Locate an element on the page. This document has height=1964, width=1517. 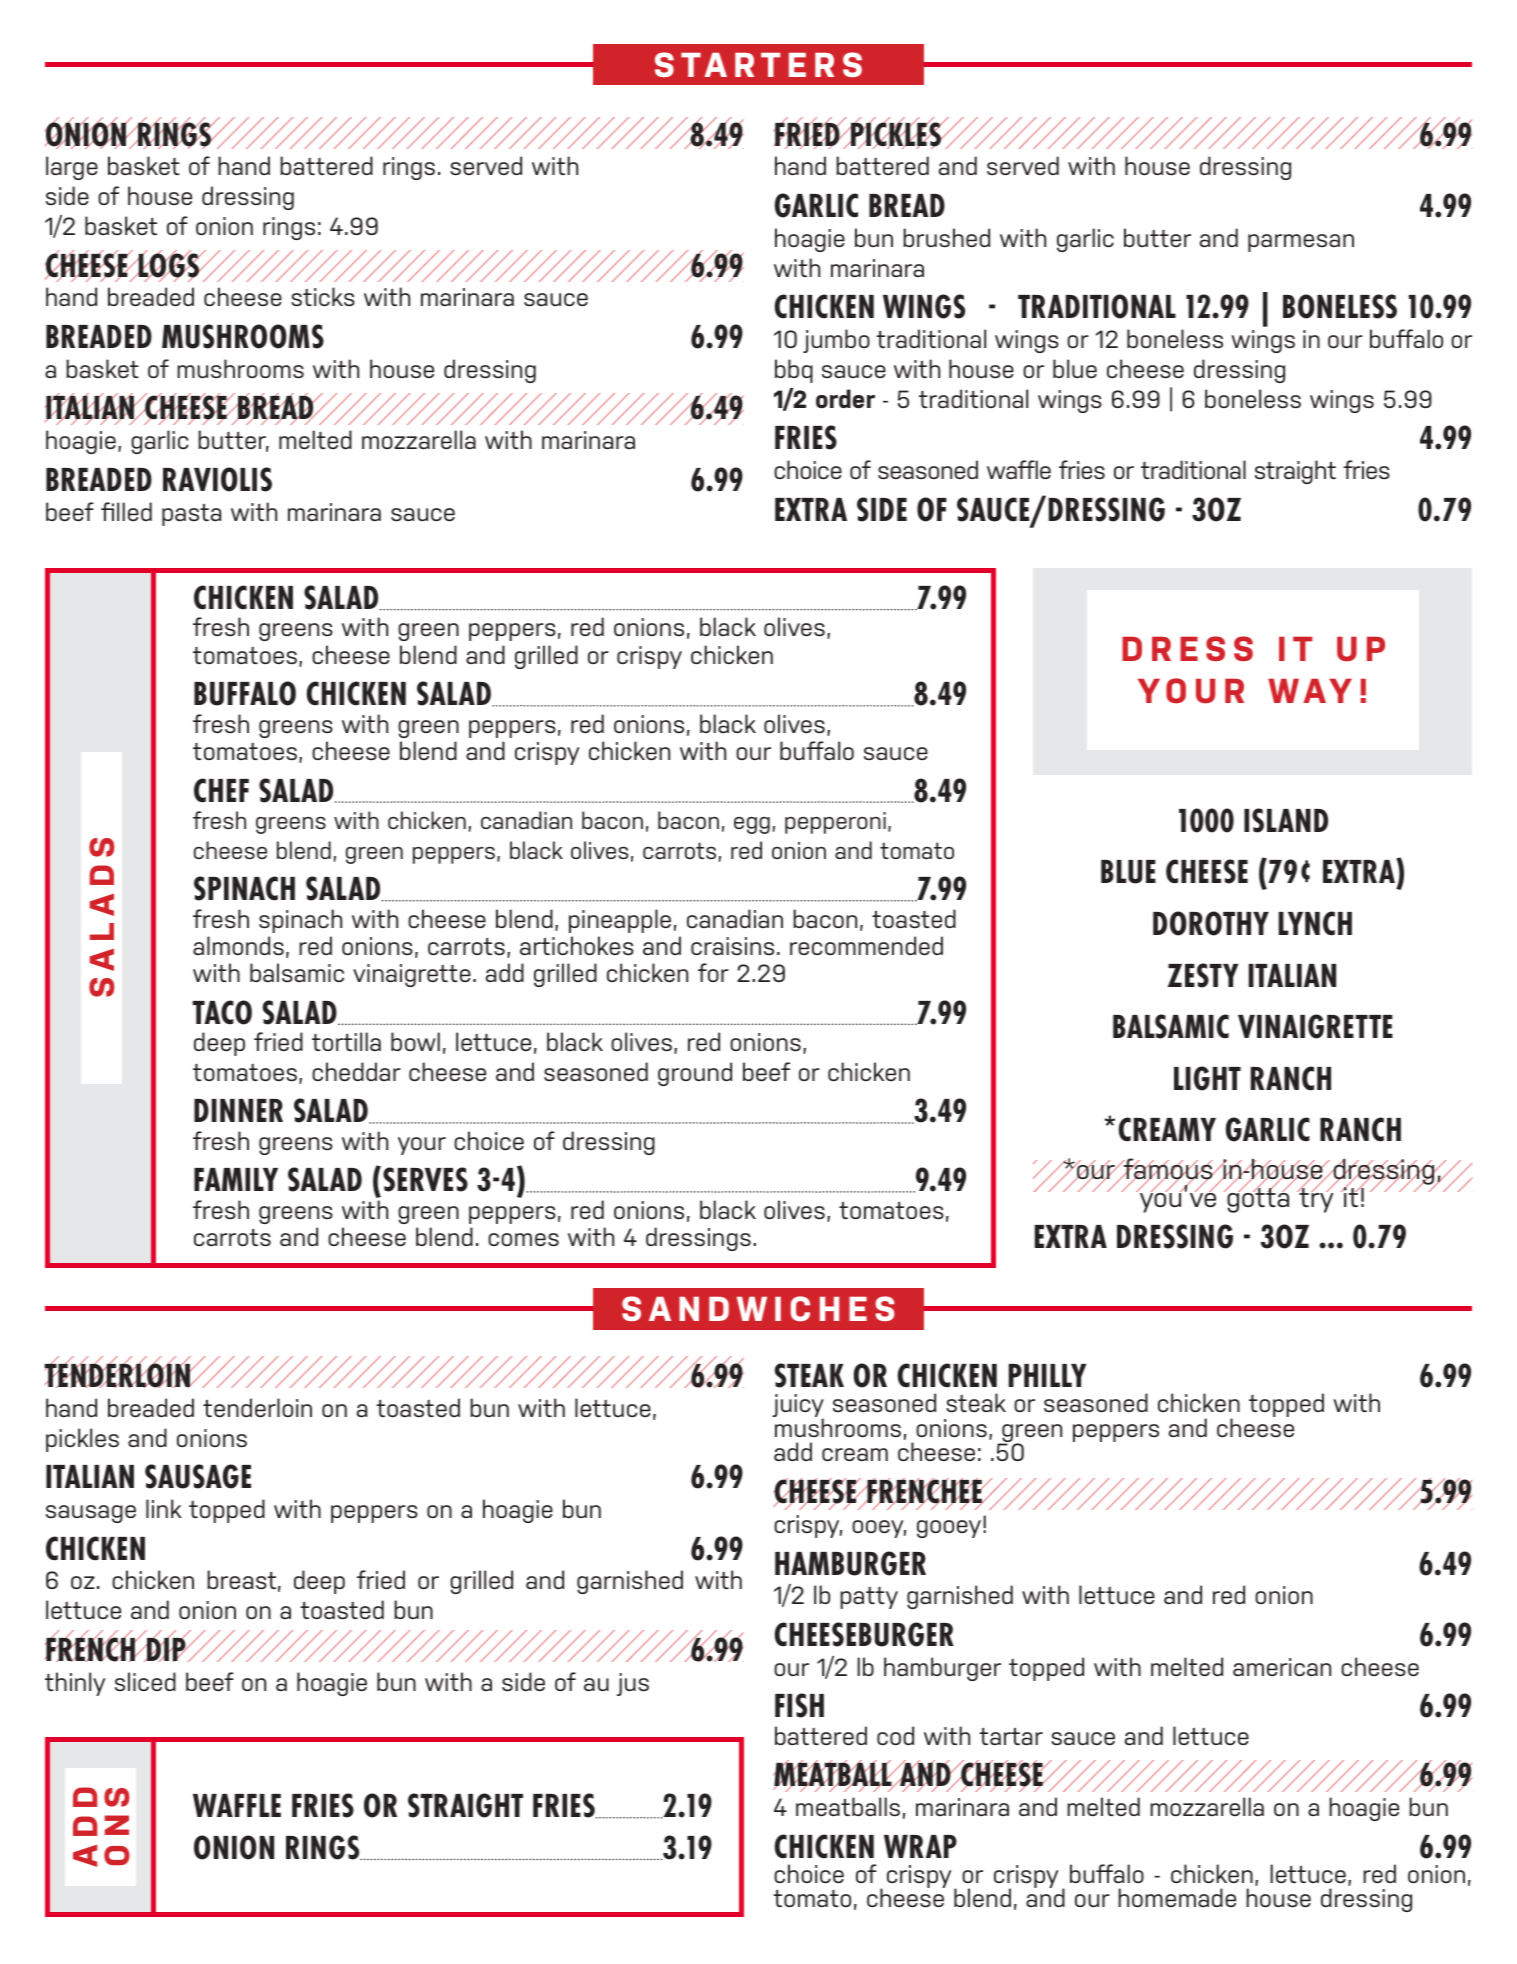
sliced is located at coordinates (145, 1681).
